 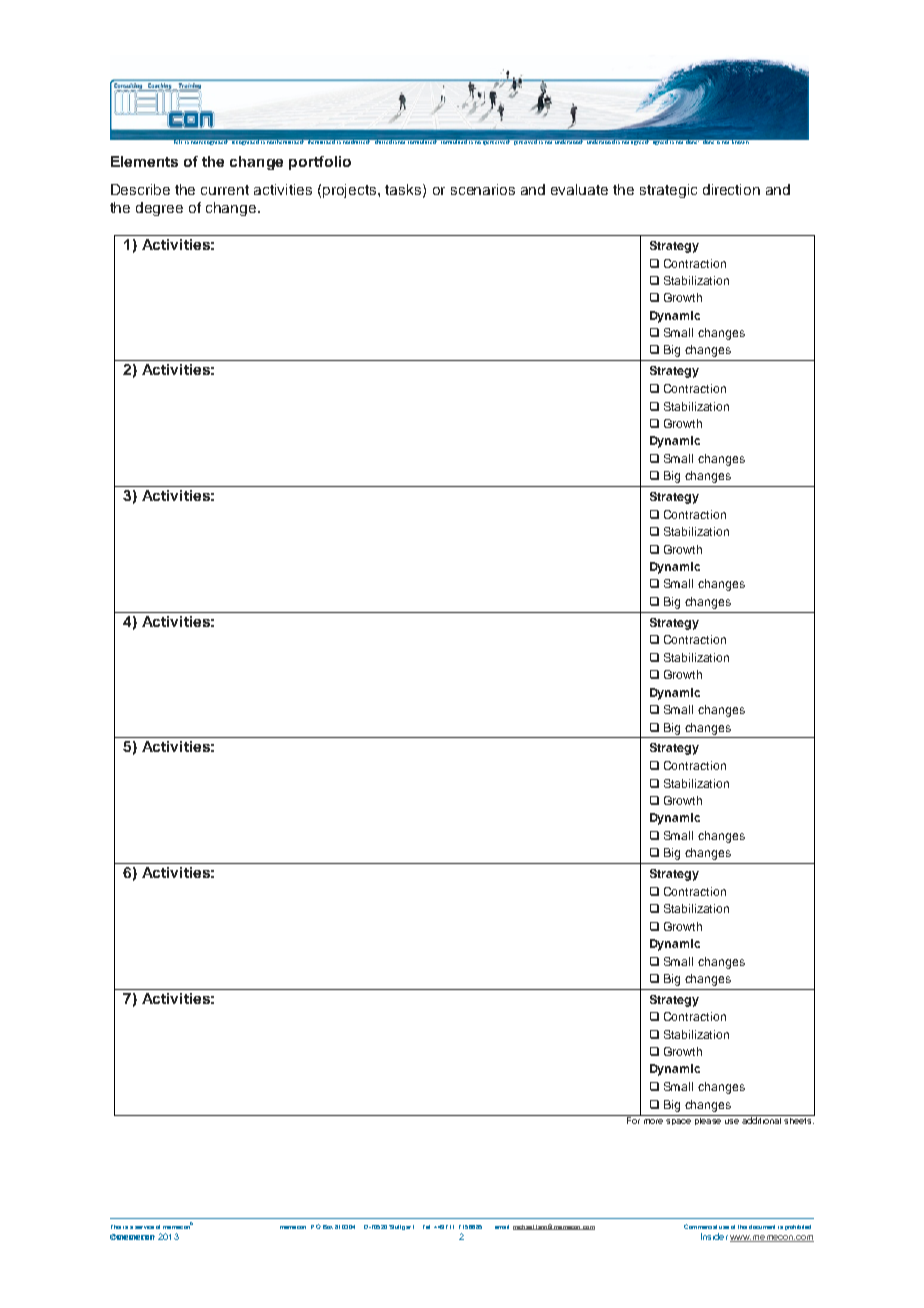 What do you see at coordinates (225, 190) in the screenshot?
I see `current` at bounding box center [225, 190].
